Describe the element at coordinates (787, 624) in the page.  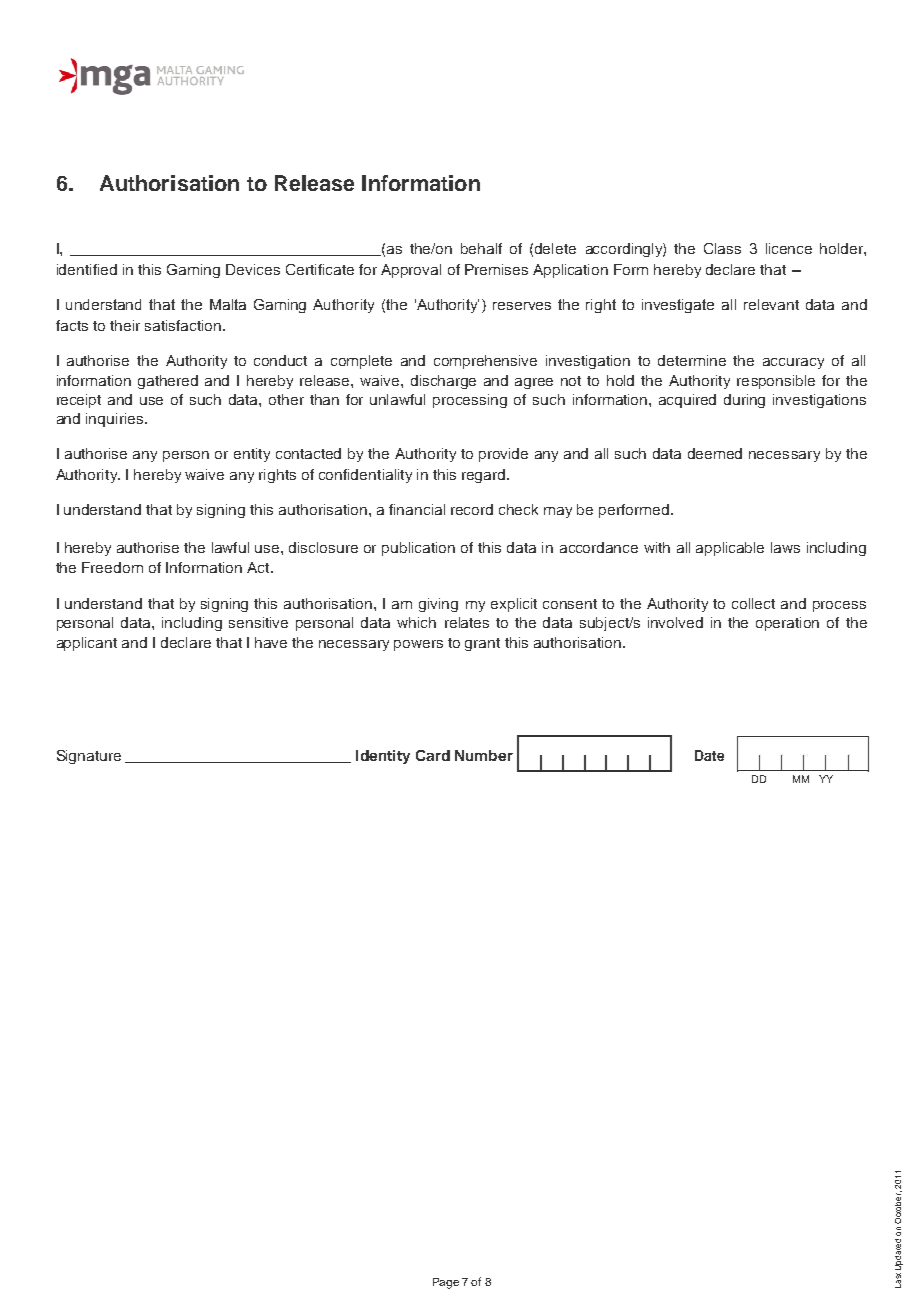
I see `operation` at that location.
